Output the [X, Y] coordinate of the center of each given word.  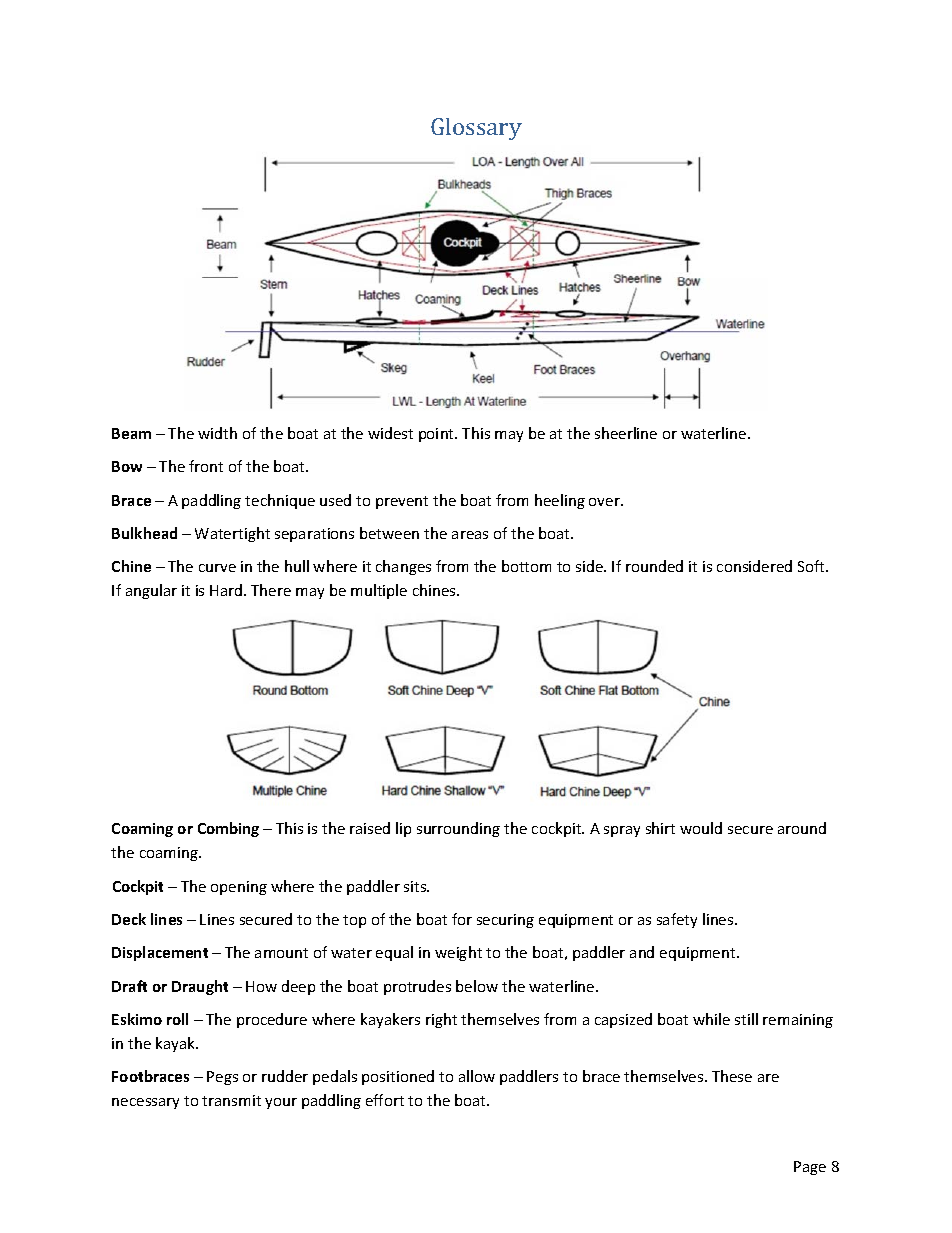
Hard [227, 590]
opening [239, 888]
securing [505, 921]
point [438, 435]
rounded [654, 566]
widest [390, 433]
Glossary [476, 129]
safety [677, 920]
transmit [231, 1100]
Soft [812, 566]
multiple [379, 591]
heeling [560, 501]
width [217, 433]
